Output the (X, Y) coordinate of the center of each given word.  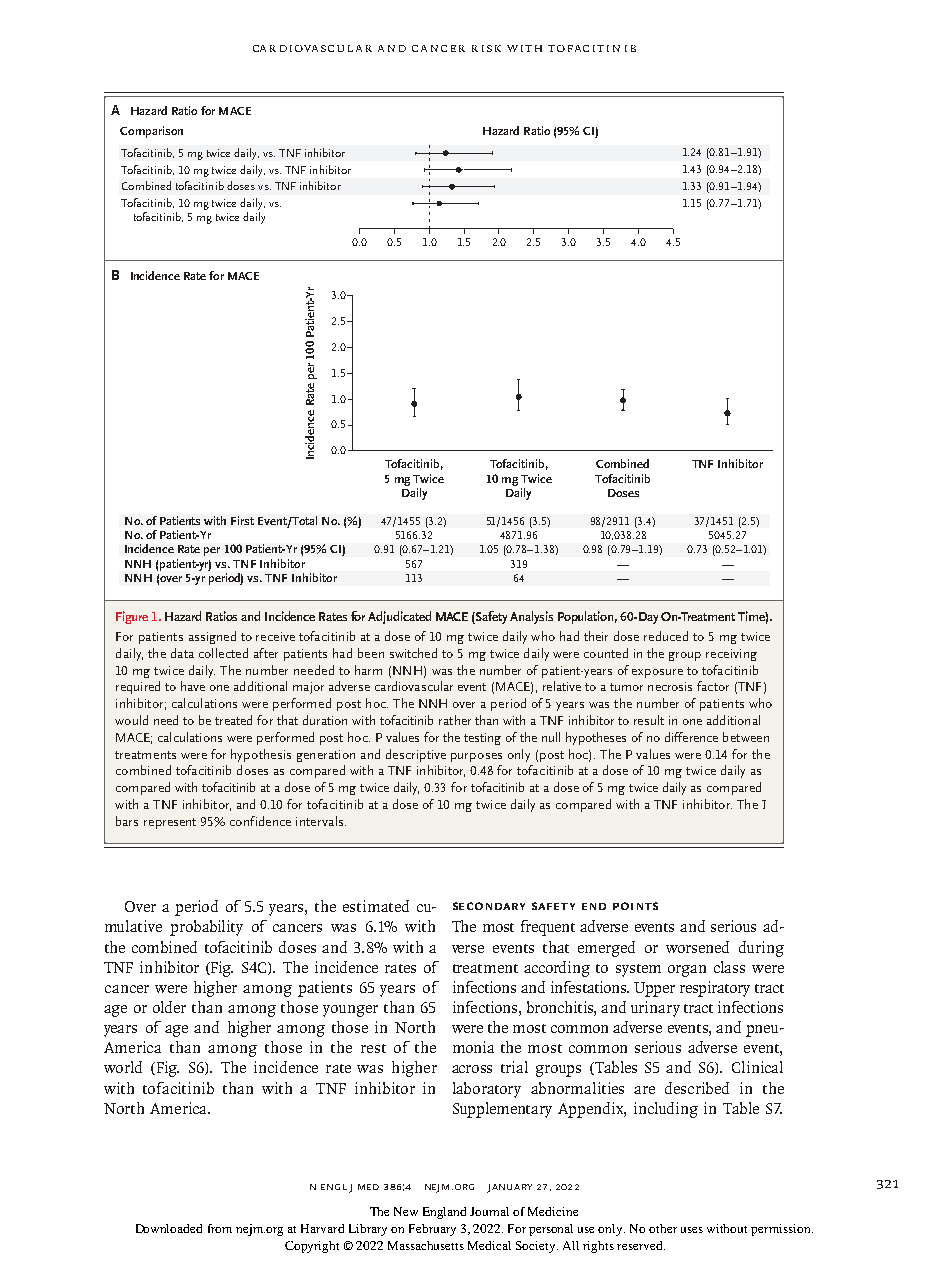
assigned (212, 637)
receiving (731, 655)
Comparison (151, 132)
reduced (666, 636)
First (242, 520)
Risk (486, 48)
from (220, 1228)
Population (587, 617)
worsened (697, 947)
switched (413, 653)
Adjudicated (399, 617)
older (169, 1007)
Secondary (489, 906)
